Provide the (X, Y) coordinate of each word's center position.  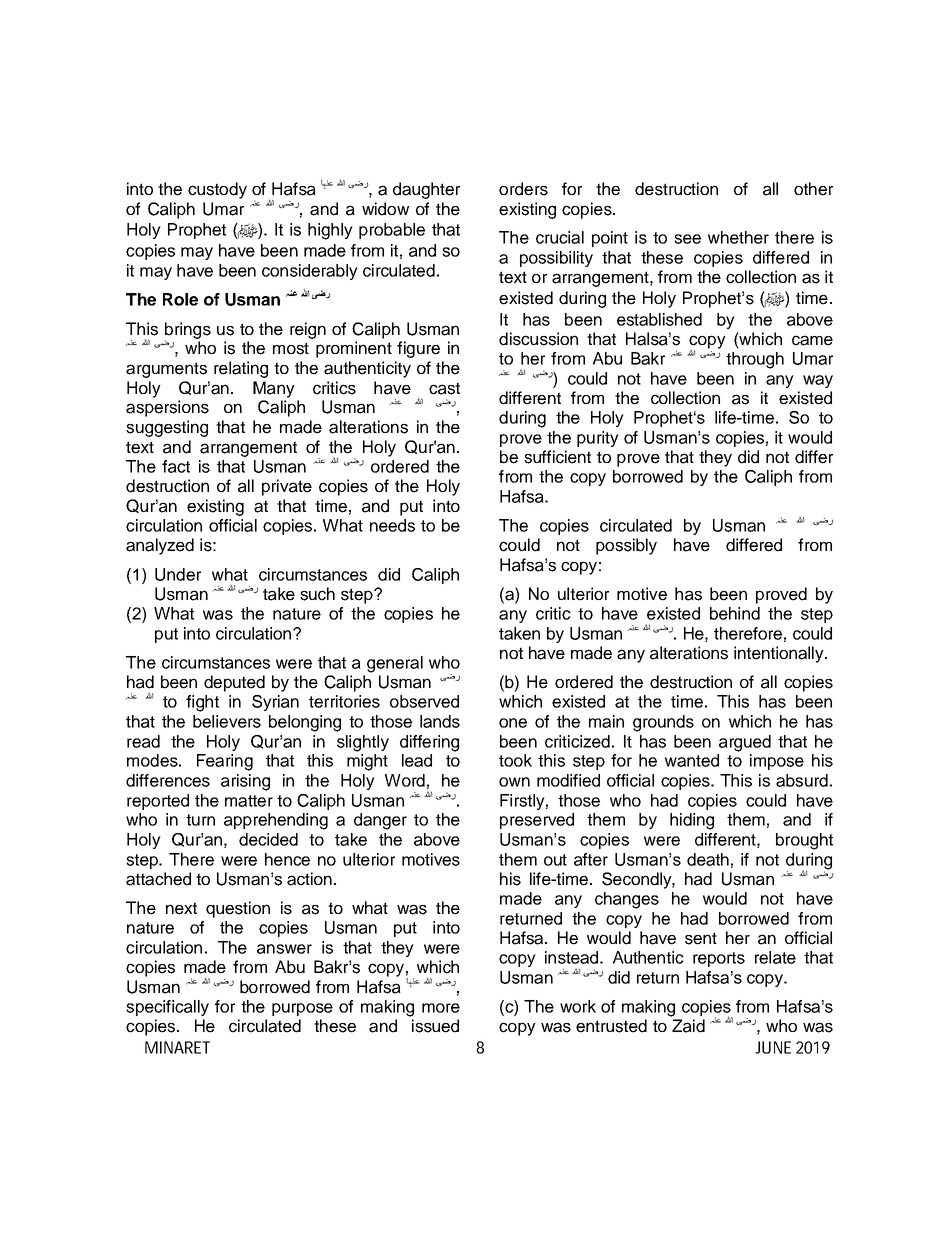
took (515, 760)
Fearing (225, 762)
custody (217, 190)
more (441, 1008)
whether (738, 237)
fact (176, 466)
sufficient (557, 457)
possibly (626, 546)
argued (745, 743)
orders (523, 189)
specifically (167, 1008)
